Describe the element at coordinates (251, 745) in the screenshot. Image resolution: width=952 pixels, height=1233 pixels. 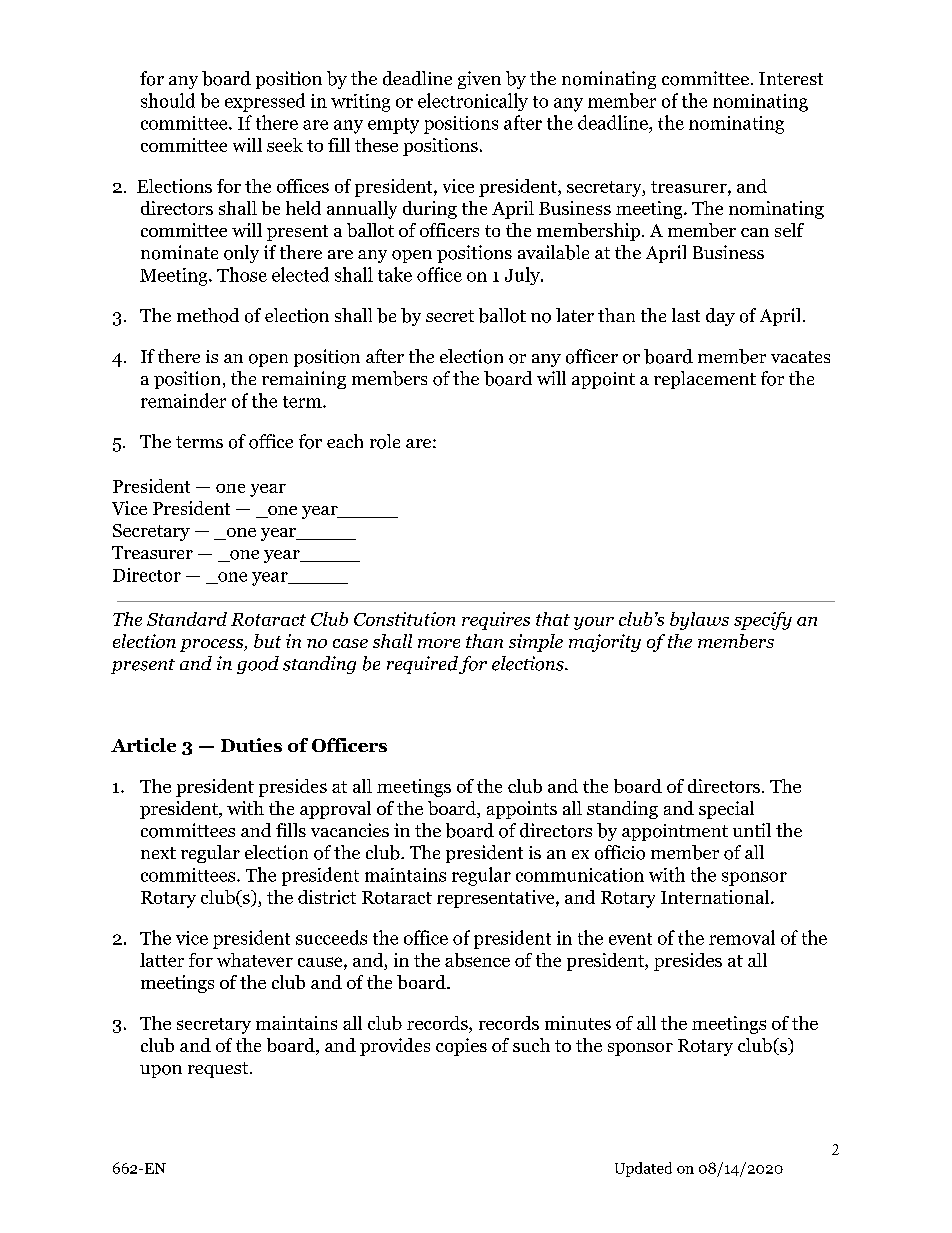
I see `Duties` at that location.
